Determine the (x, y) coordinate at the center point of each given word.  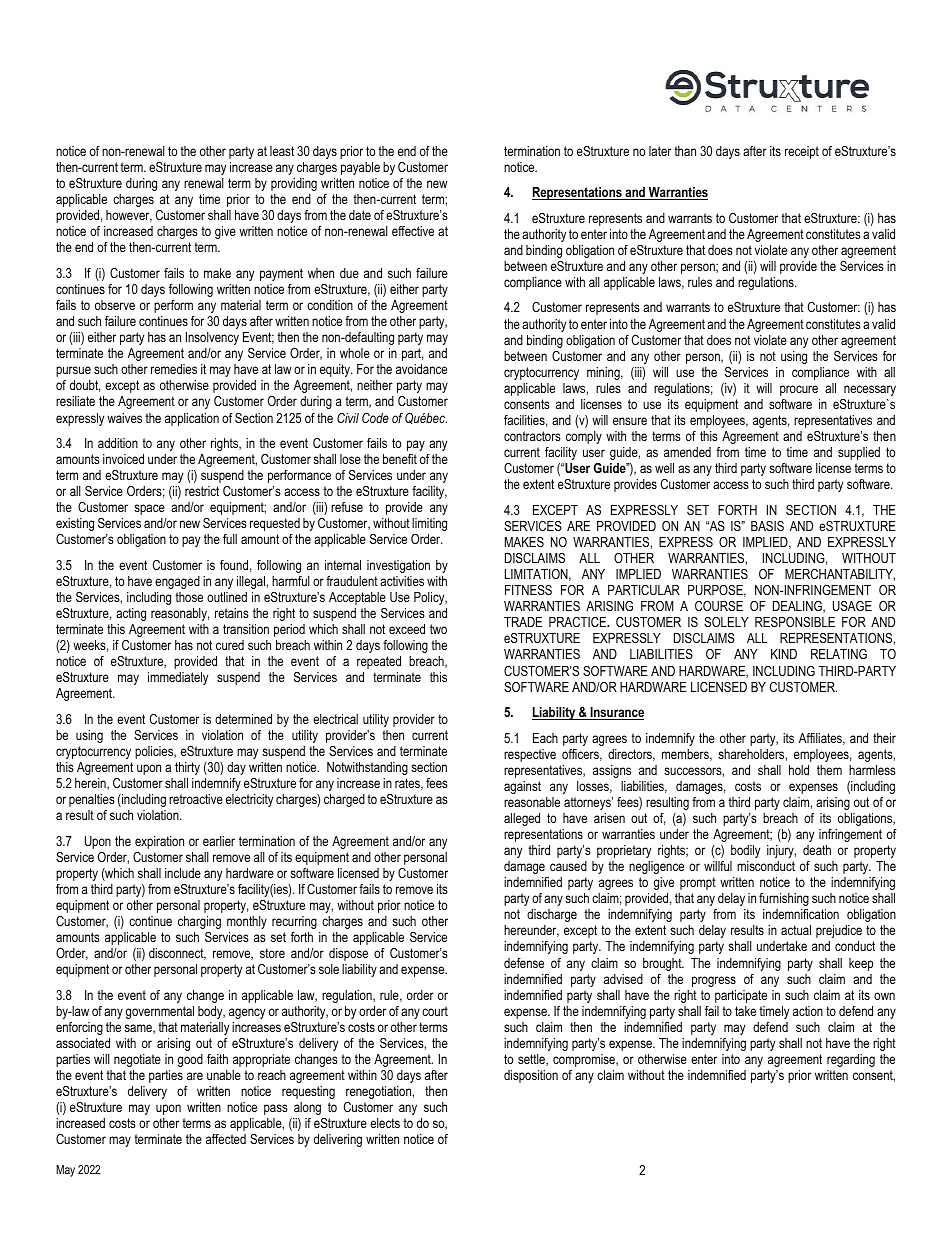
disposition (531, 1076)
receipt (802, 152)
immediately (178, 678)
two (438, 629)
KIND (784, 654)
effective (413, 231)
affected (226, 1139)
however (129, 216)
